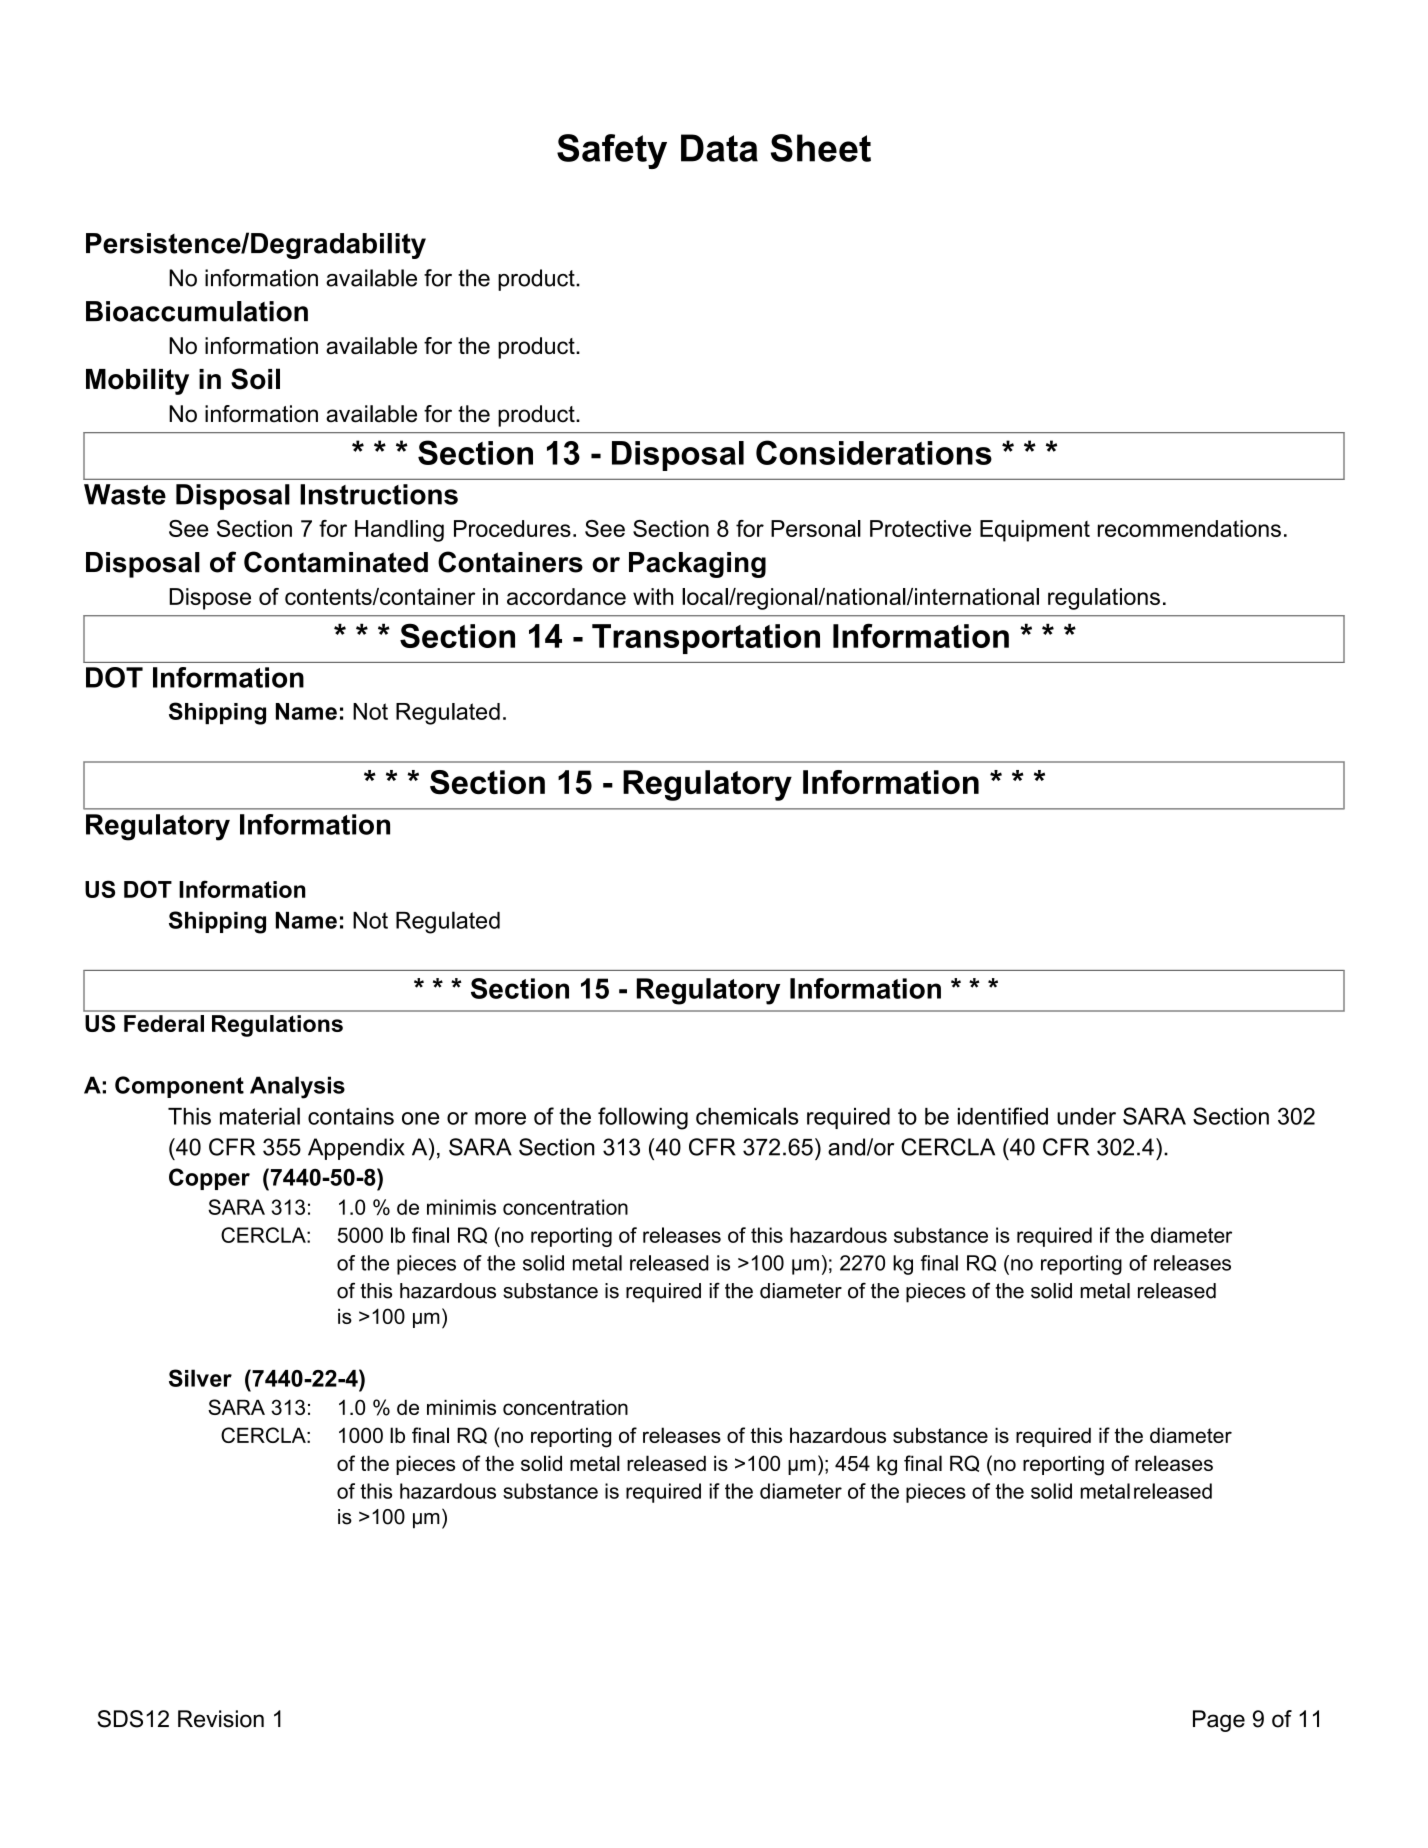  I want to click on Data, so click(719, 148).
